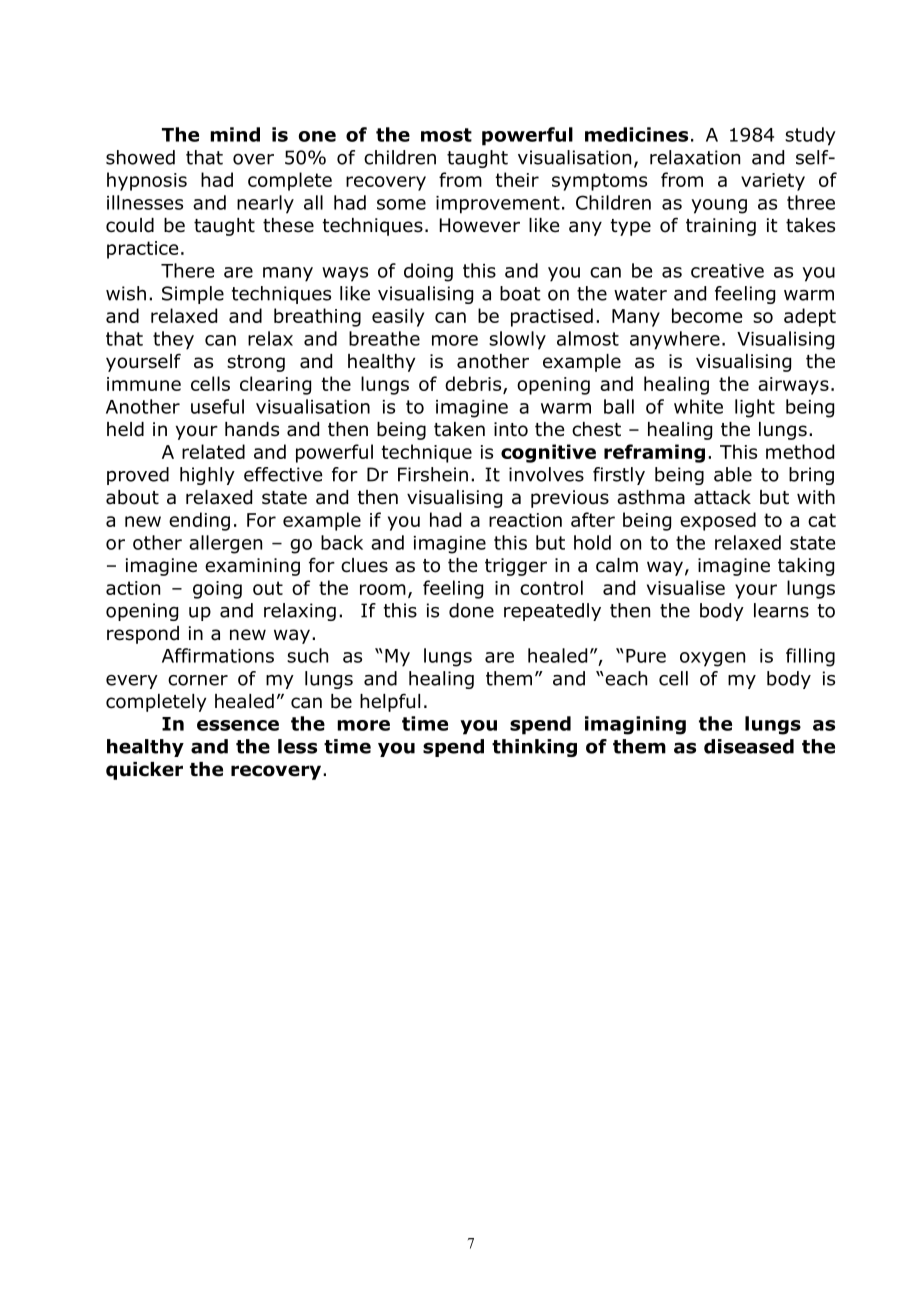 The height and width of the screenshot is (1308, 924). Describe the element at coordinates (213, 451) in the screenshot. I see `related` at that location.
